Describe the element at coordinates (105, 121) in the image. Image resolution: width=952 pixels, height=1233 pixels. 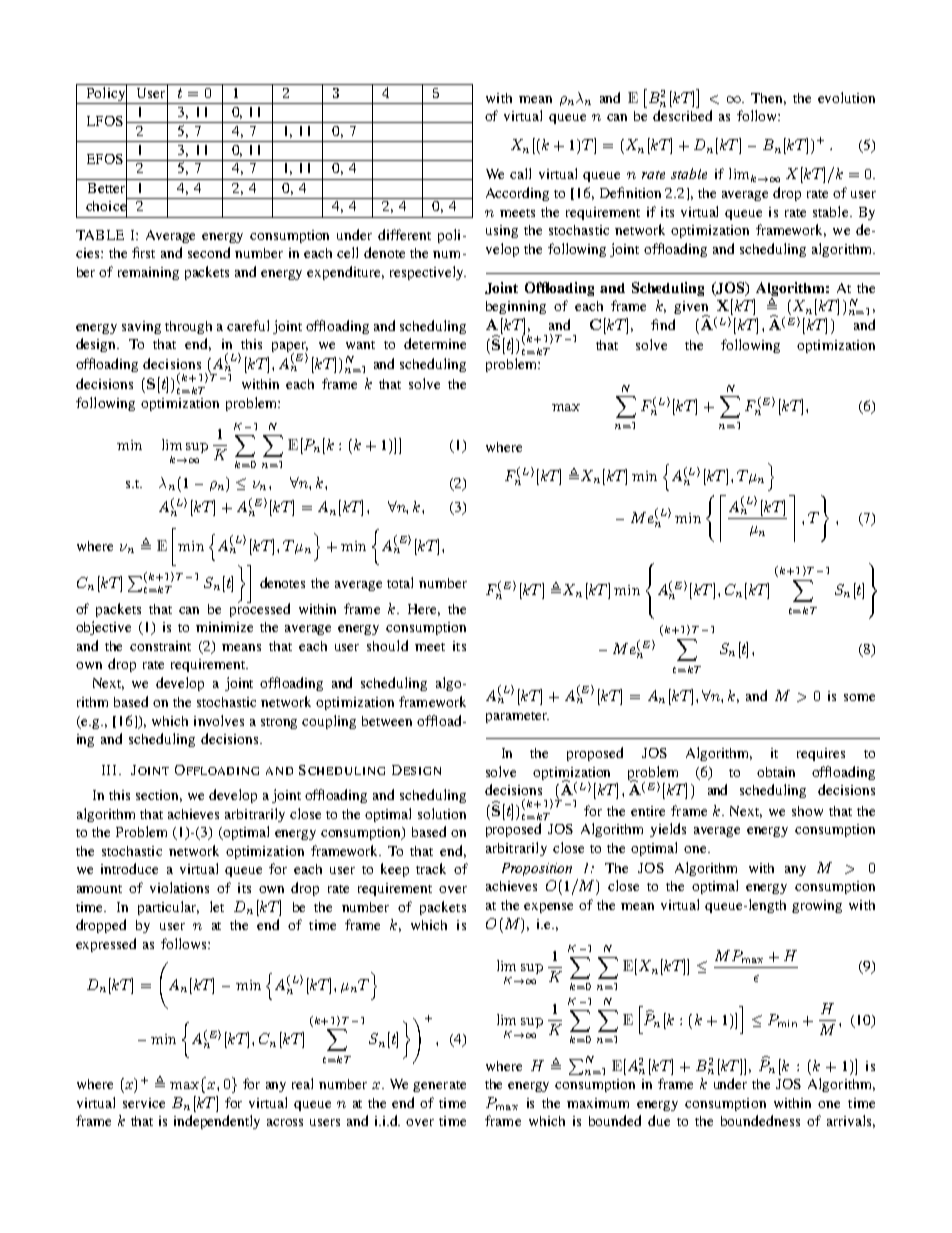
I see `LFOS` at that location.
